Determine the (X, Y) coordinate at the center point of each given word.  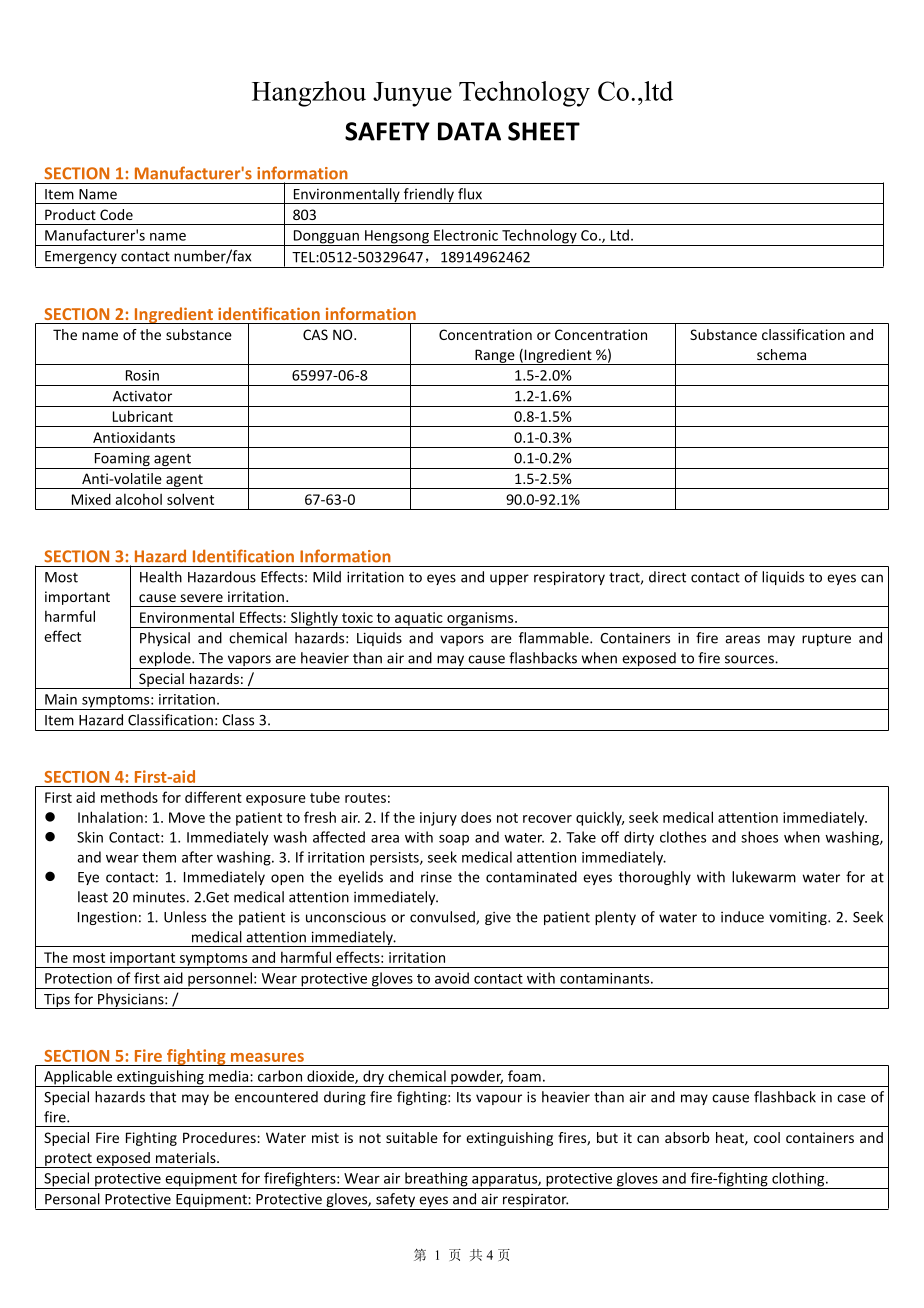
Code (116, 214)
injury (438, 819)
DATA (469, 131)
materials (187, 1157)
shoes (759, 837)
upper (509, 579)
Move (187, 817)
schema (781, 354)
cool (767, 1137)
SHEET (544, 131)
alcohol (138, 499)
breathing (436, 1180)
